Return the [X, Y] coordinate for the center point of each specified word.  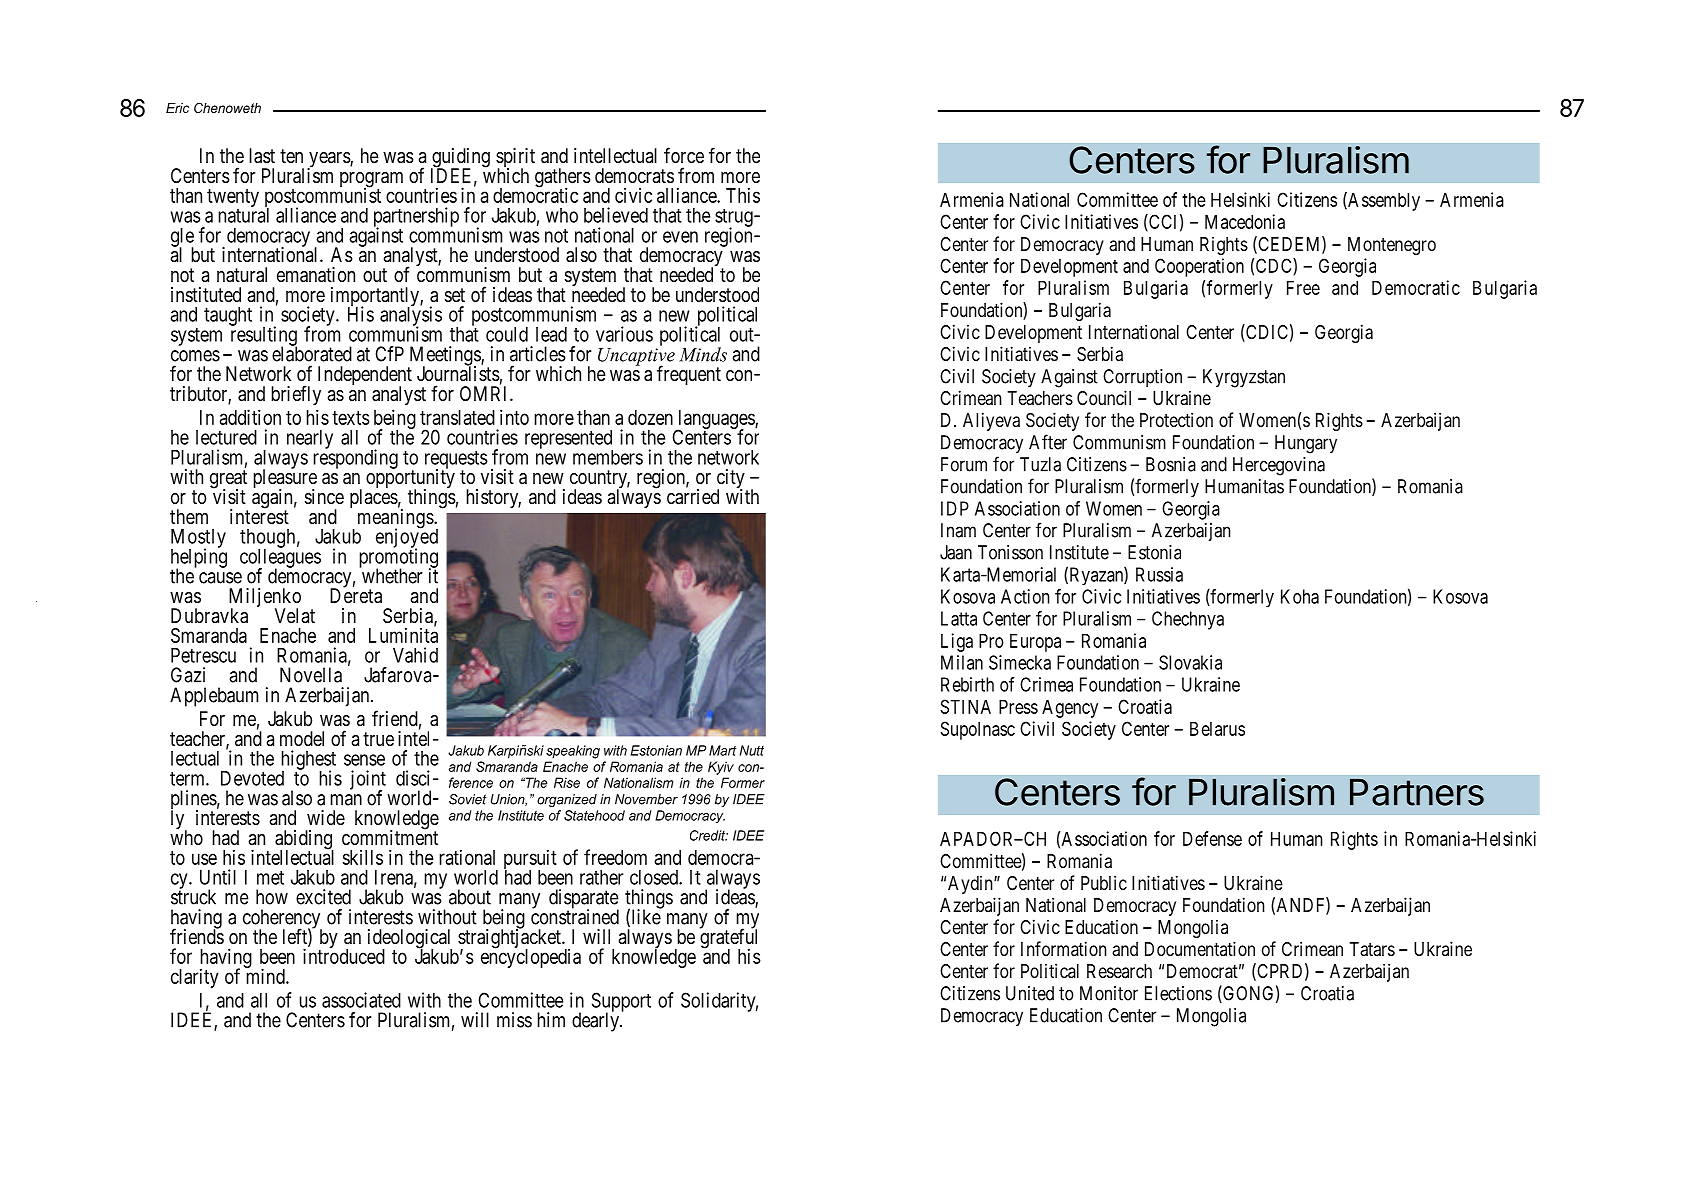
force [684, 155]
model [302, 738]
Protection [1176, 419]
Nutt [752, 750]
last [262, 156]
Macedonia [1245, 221]
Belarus [1217, 728]
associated [361, 1000]
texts [351, 418]
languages [716, 421]
